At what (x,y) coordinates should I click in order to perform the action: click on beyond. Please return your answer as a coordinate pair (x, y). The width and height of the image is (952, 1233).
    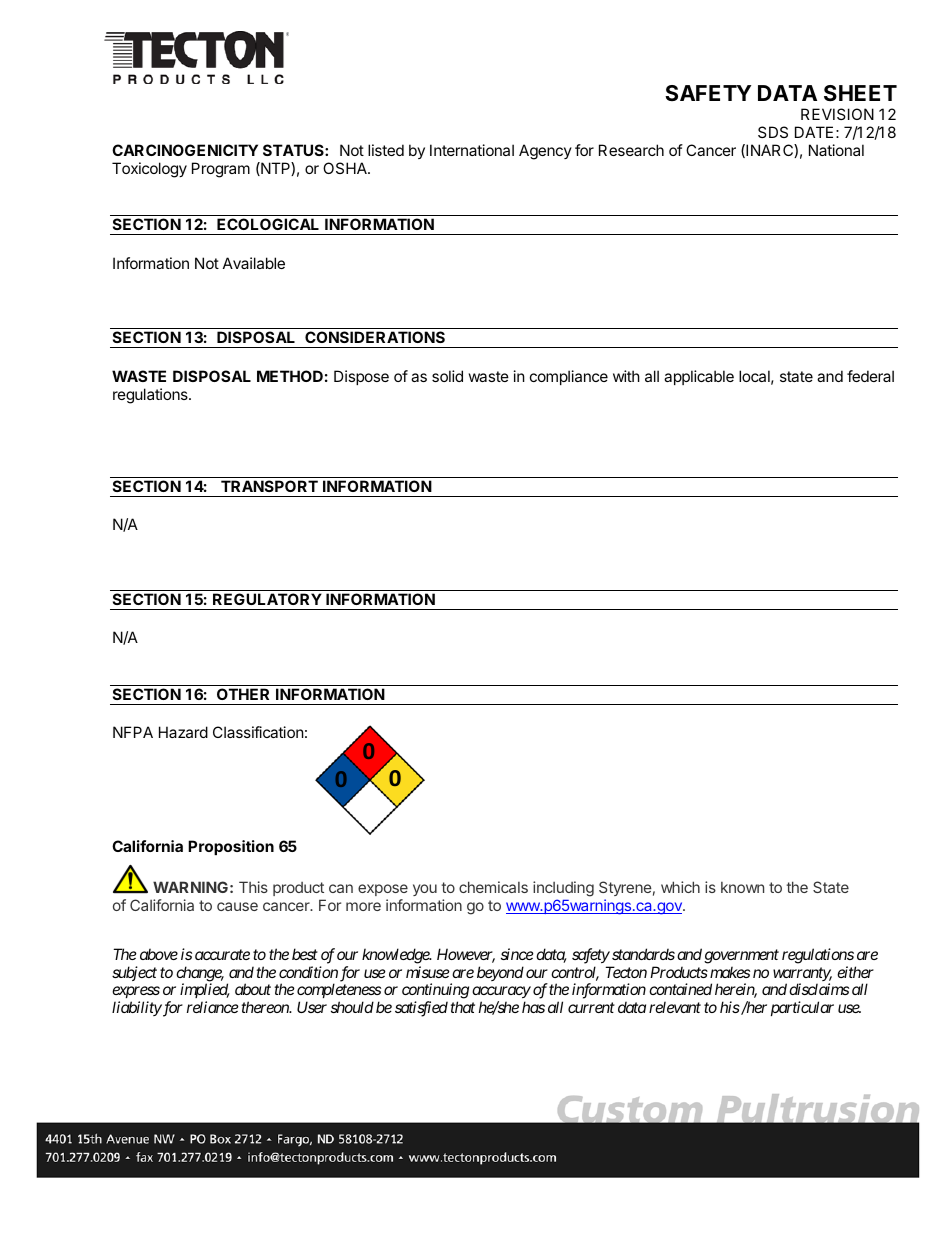
    Looking at the image, I should click on (500, 973).
